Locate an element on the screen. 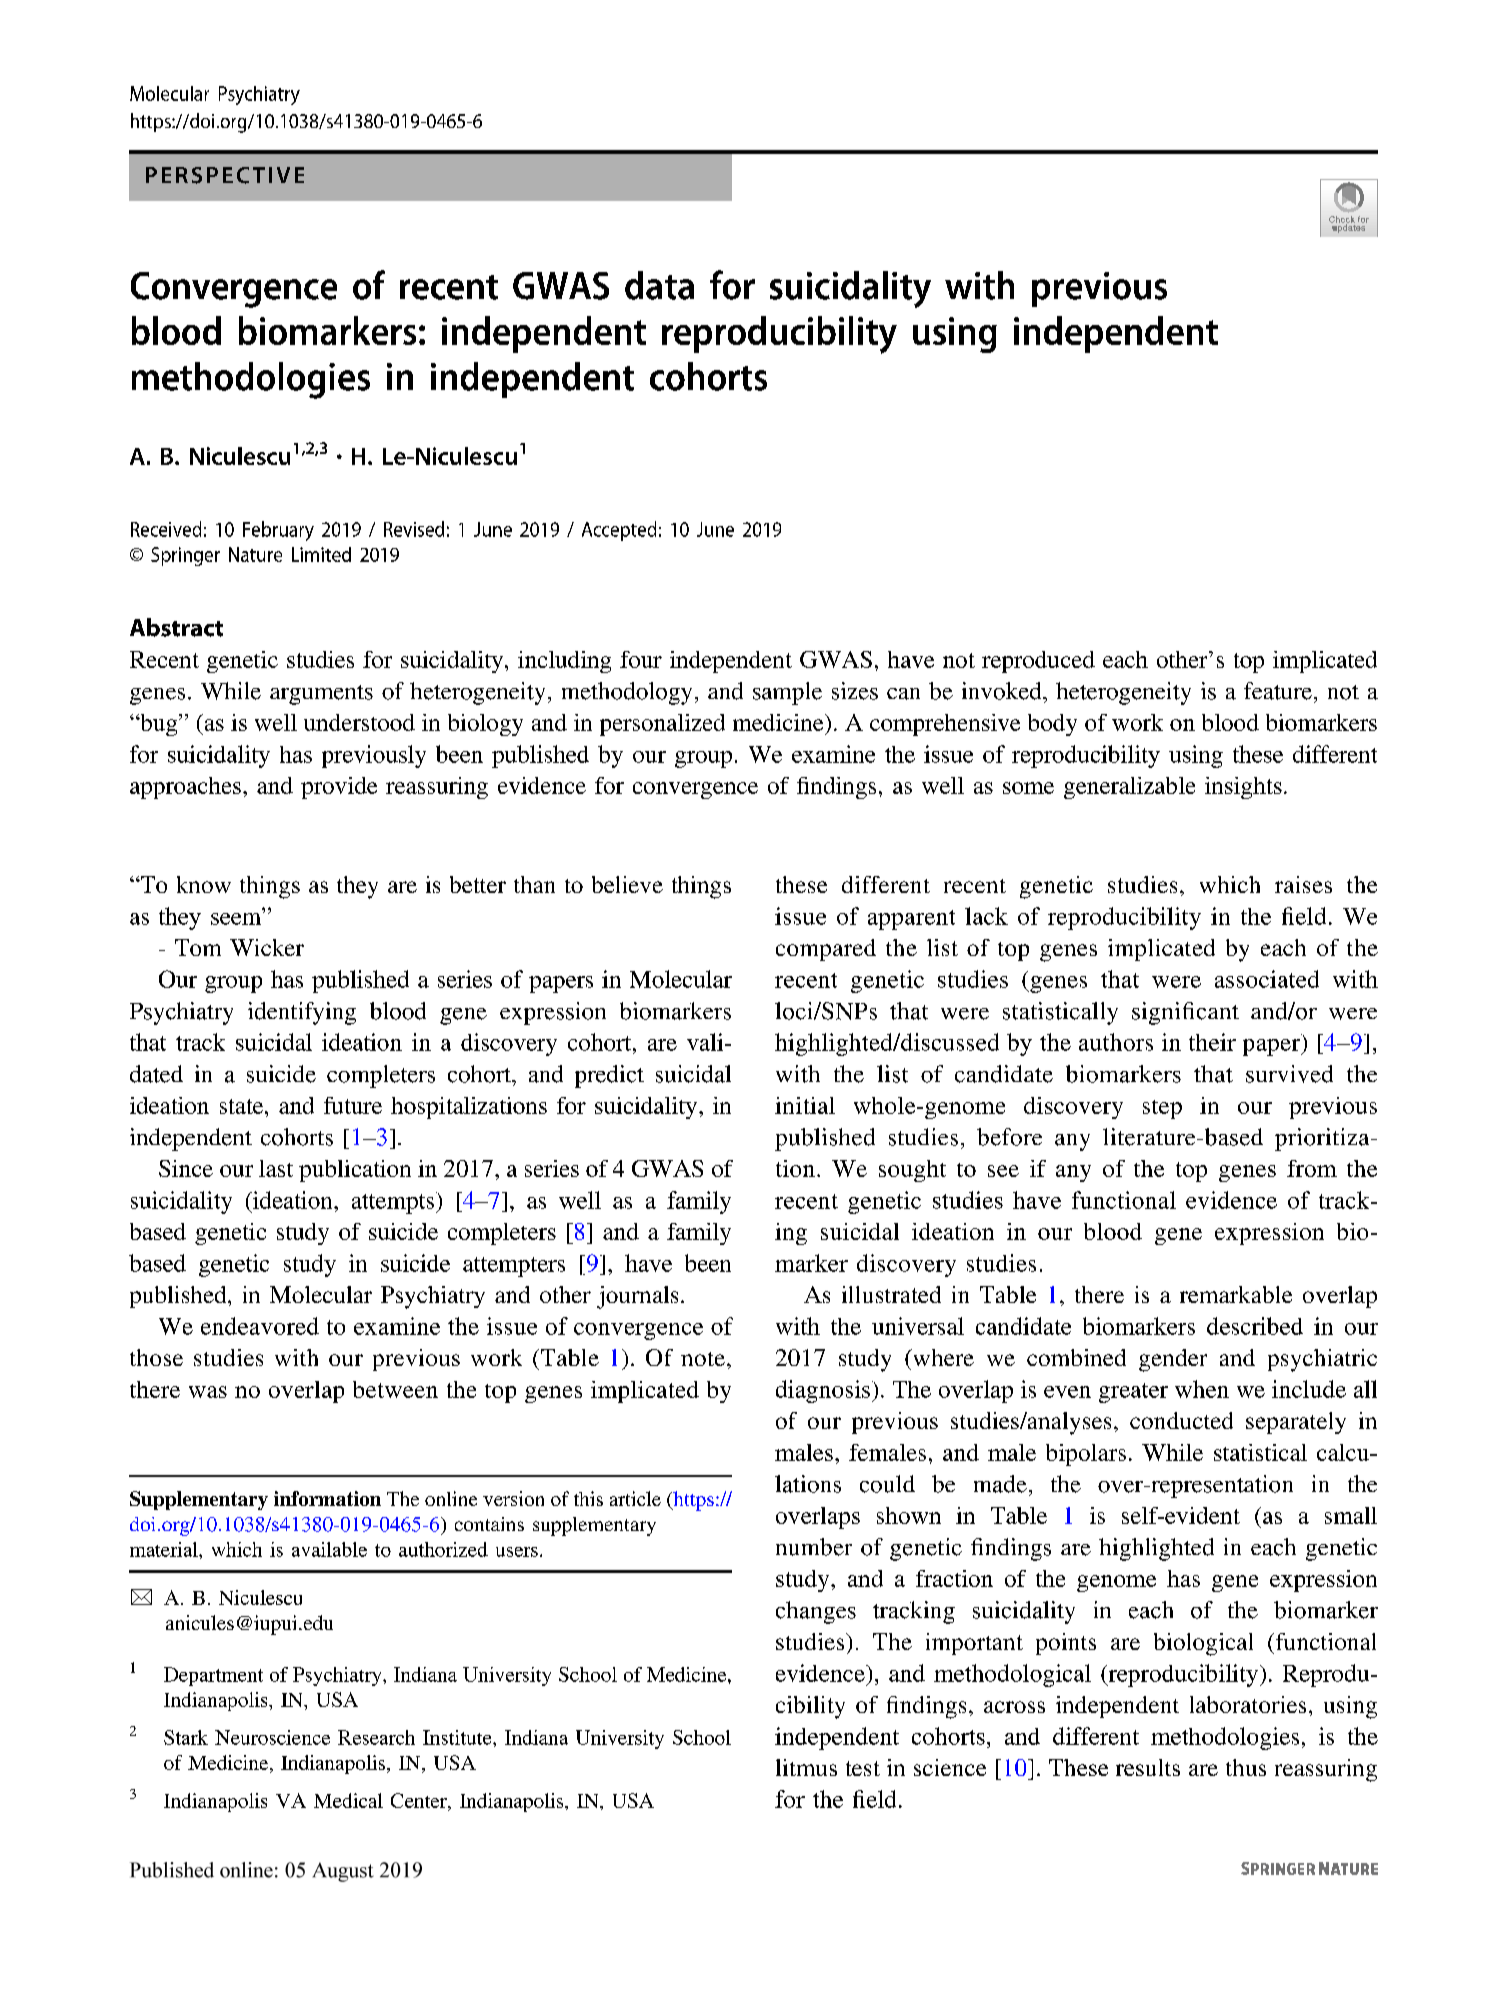 This screenshot has height=2003, width=1507. data is located at coordinates (659, 285).
